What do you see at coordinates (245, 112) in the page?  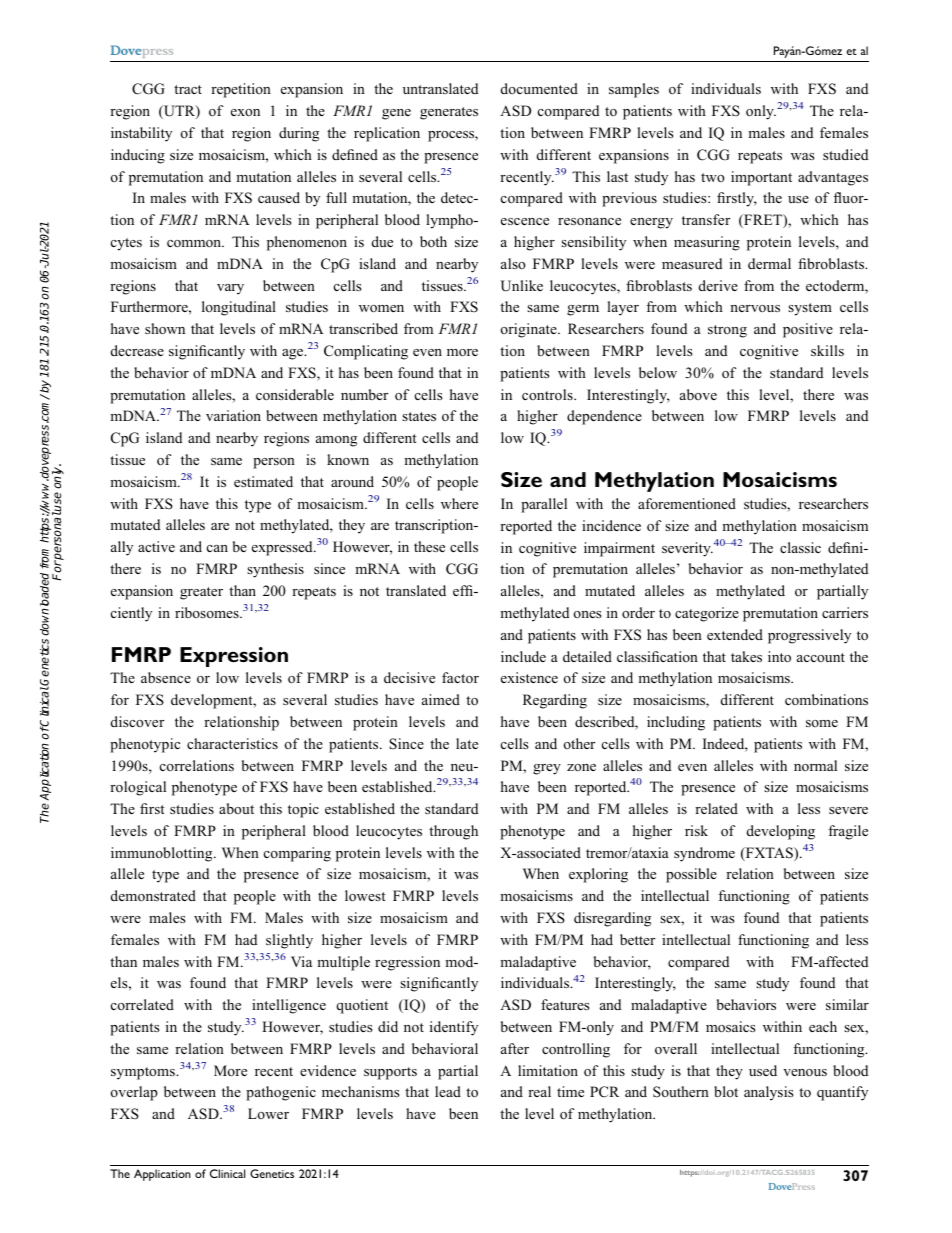 I see `exon` at bounding box center [245, 112].
